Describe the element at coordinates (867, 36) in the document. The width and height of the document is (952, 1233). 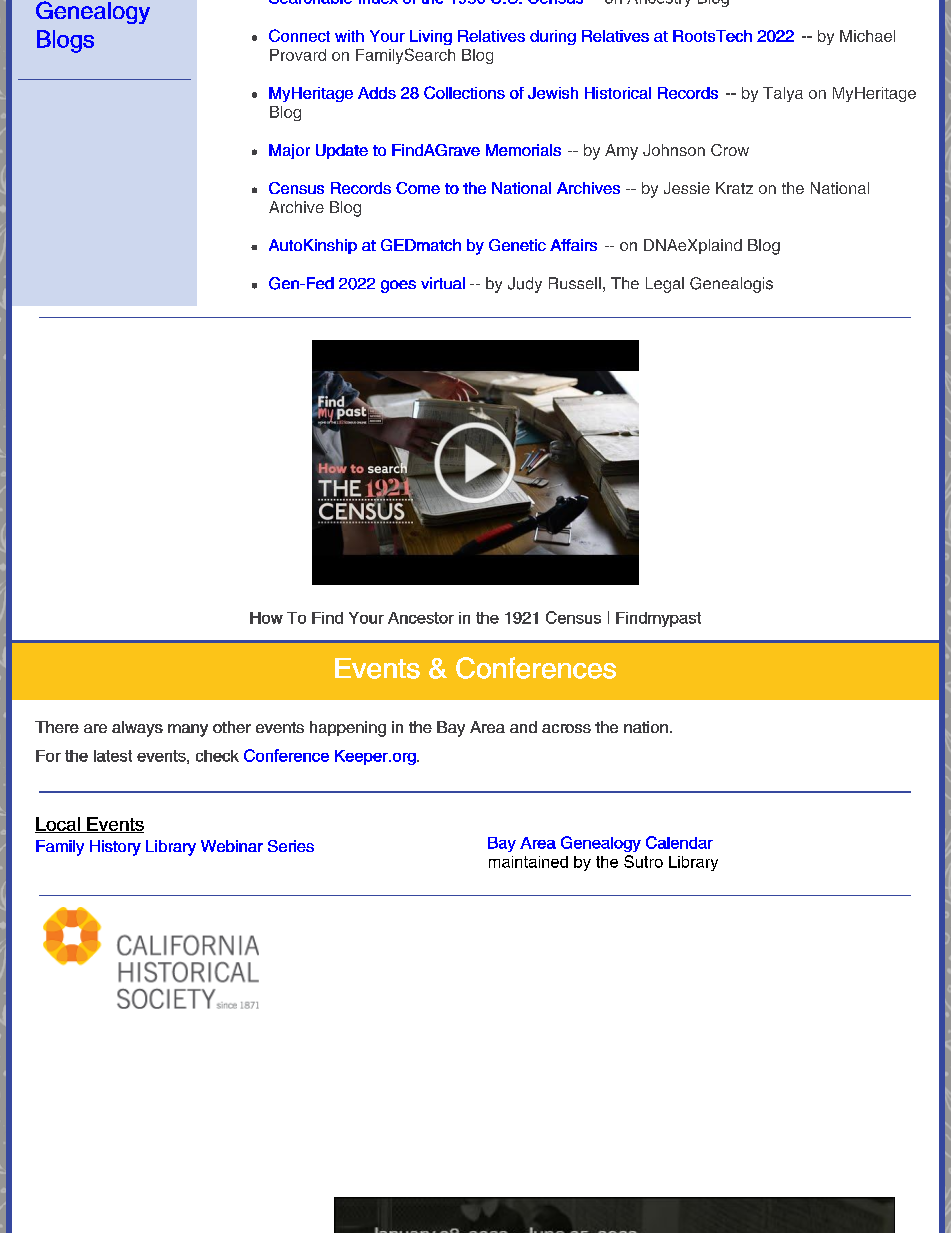
I see `Michael` at that location.
